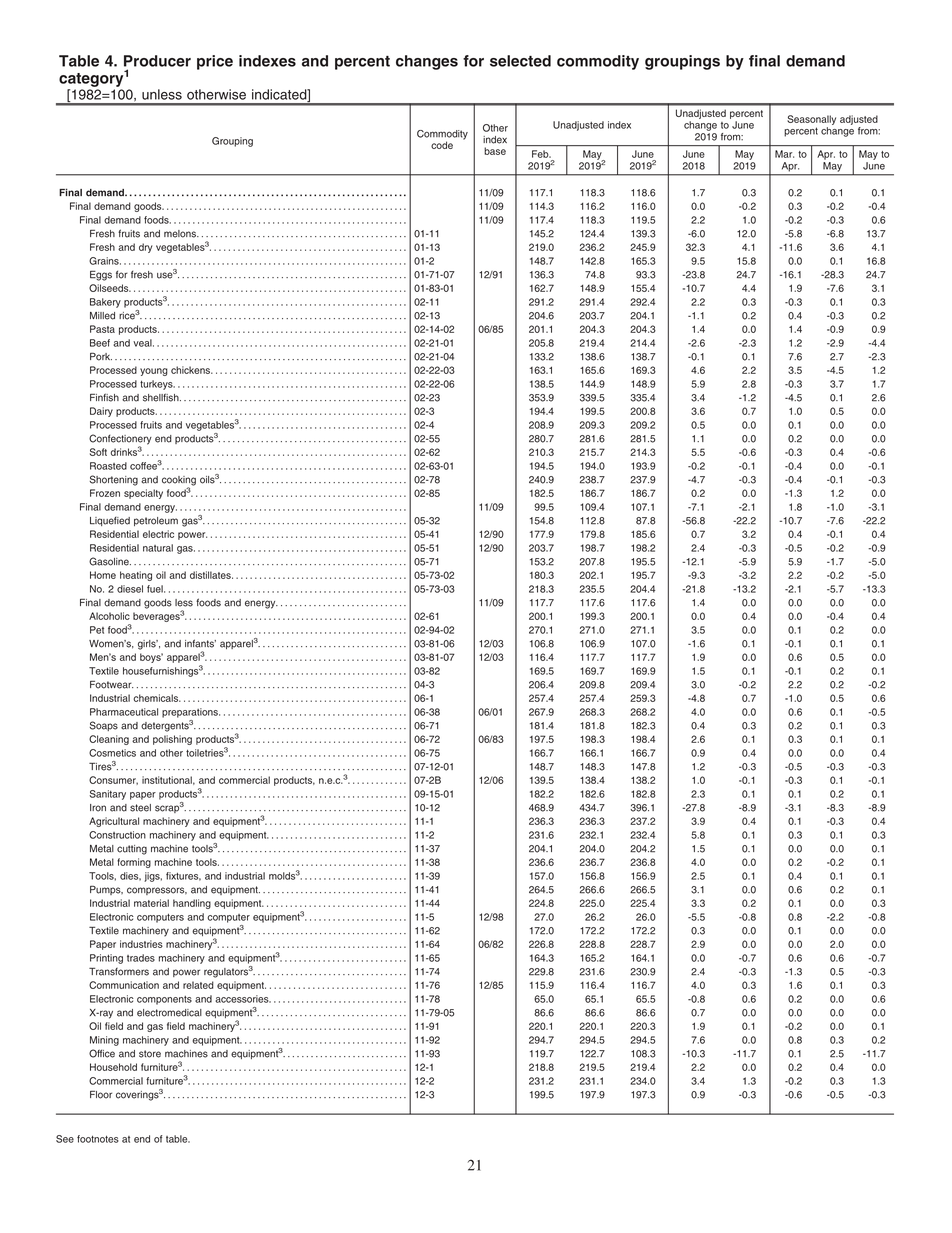  Describe the element at coordinates (442, 145) in the screenshot. I see `code` at that location.
